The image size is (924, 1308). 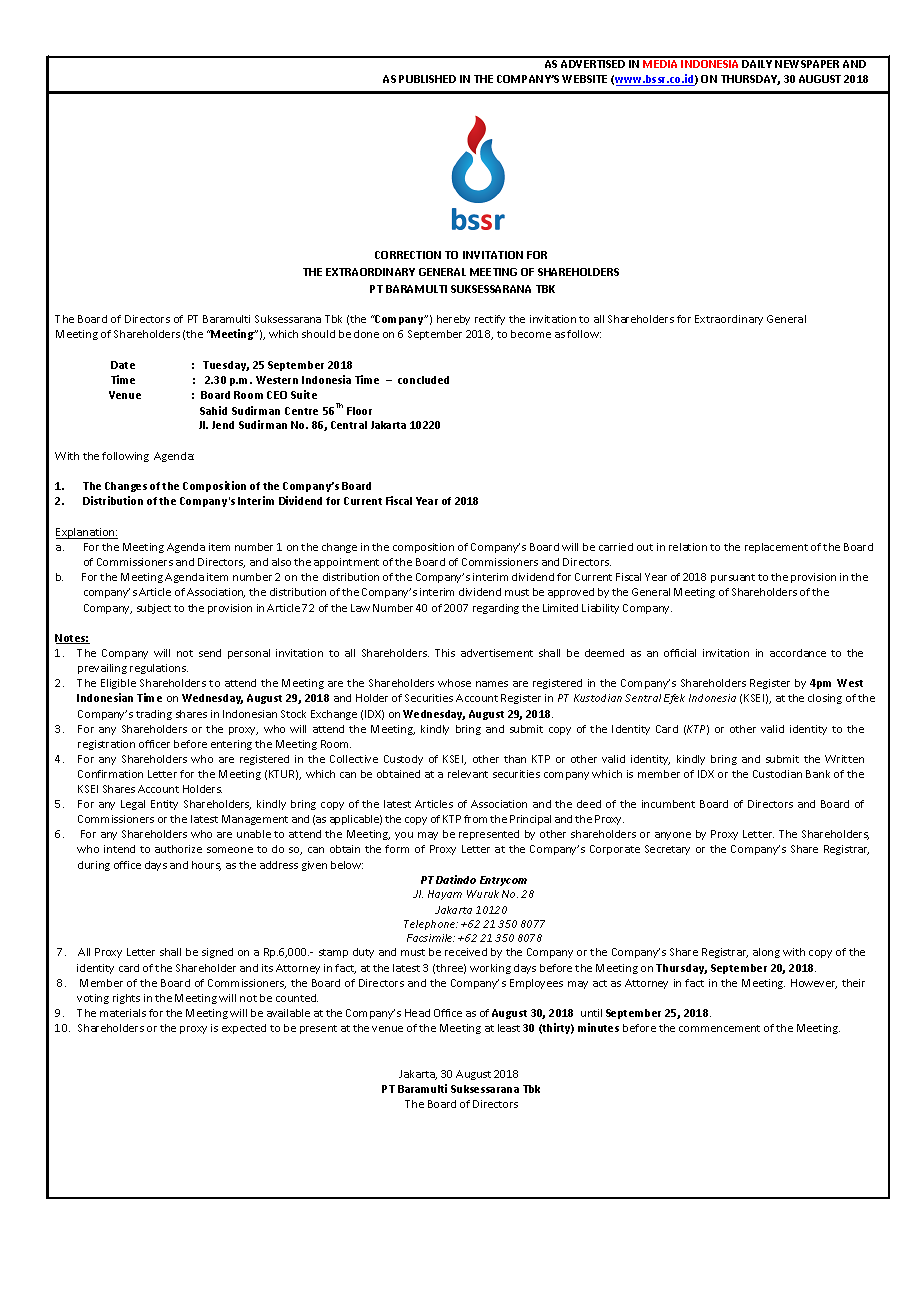 What do you see at coordinates (427, 79) in the screenshot?
I see `PUBLISHED` at bounding box center [427, 79].
